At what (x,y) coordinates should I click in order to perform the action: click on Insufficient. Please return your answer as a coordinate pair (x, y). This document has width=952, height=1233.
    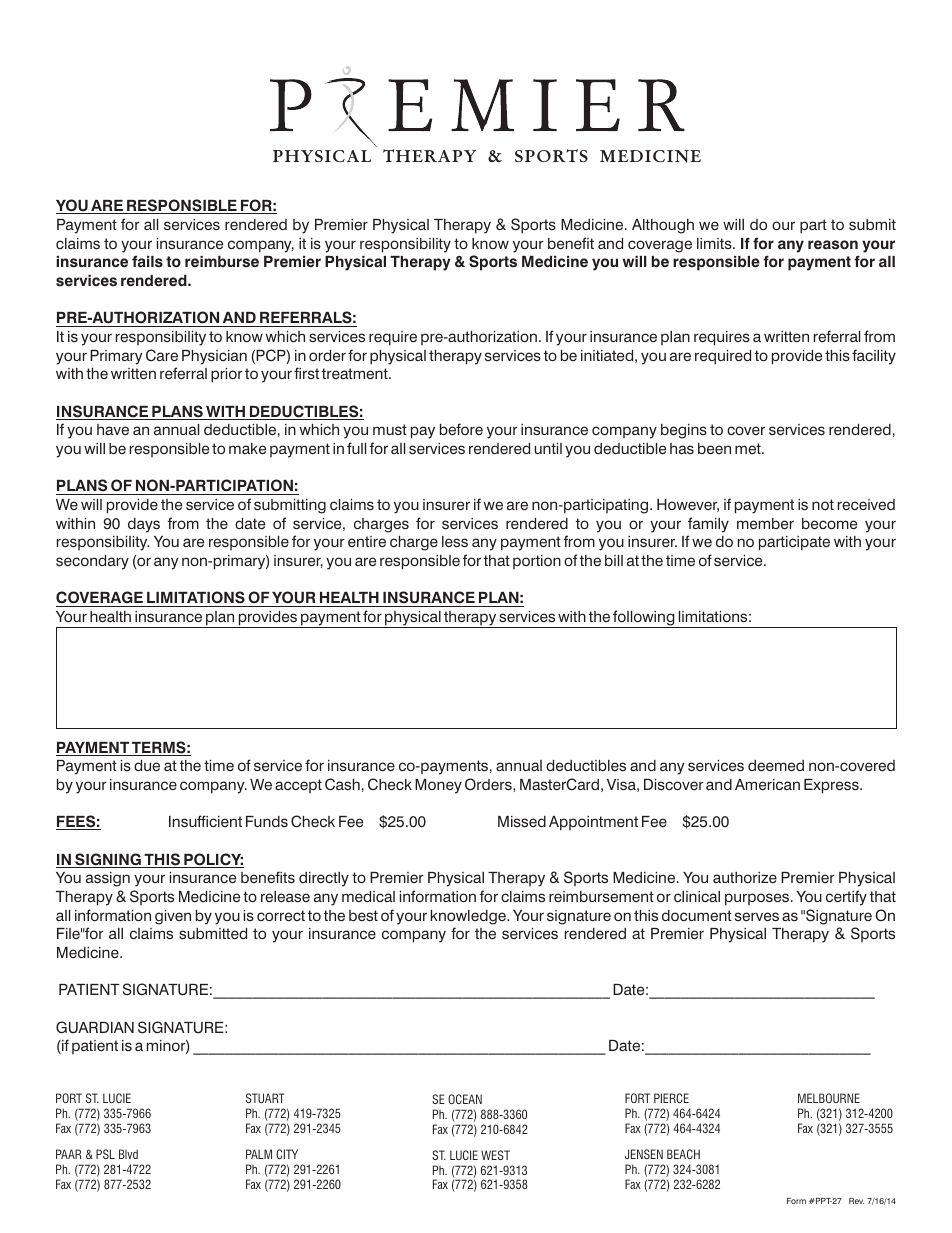
    Looking at the image, I should click on (205, 821).
